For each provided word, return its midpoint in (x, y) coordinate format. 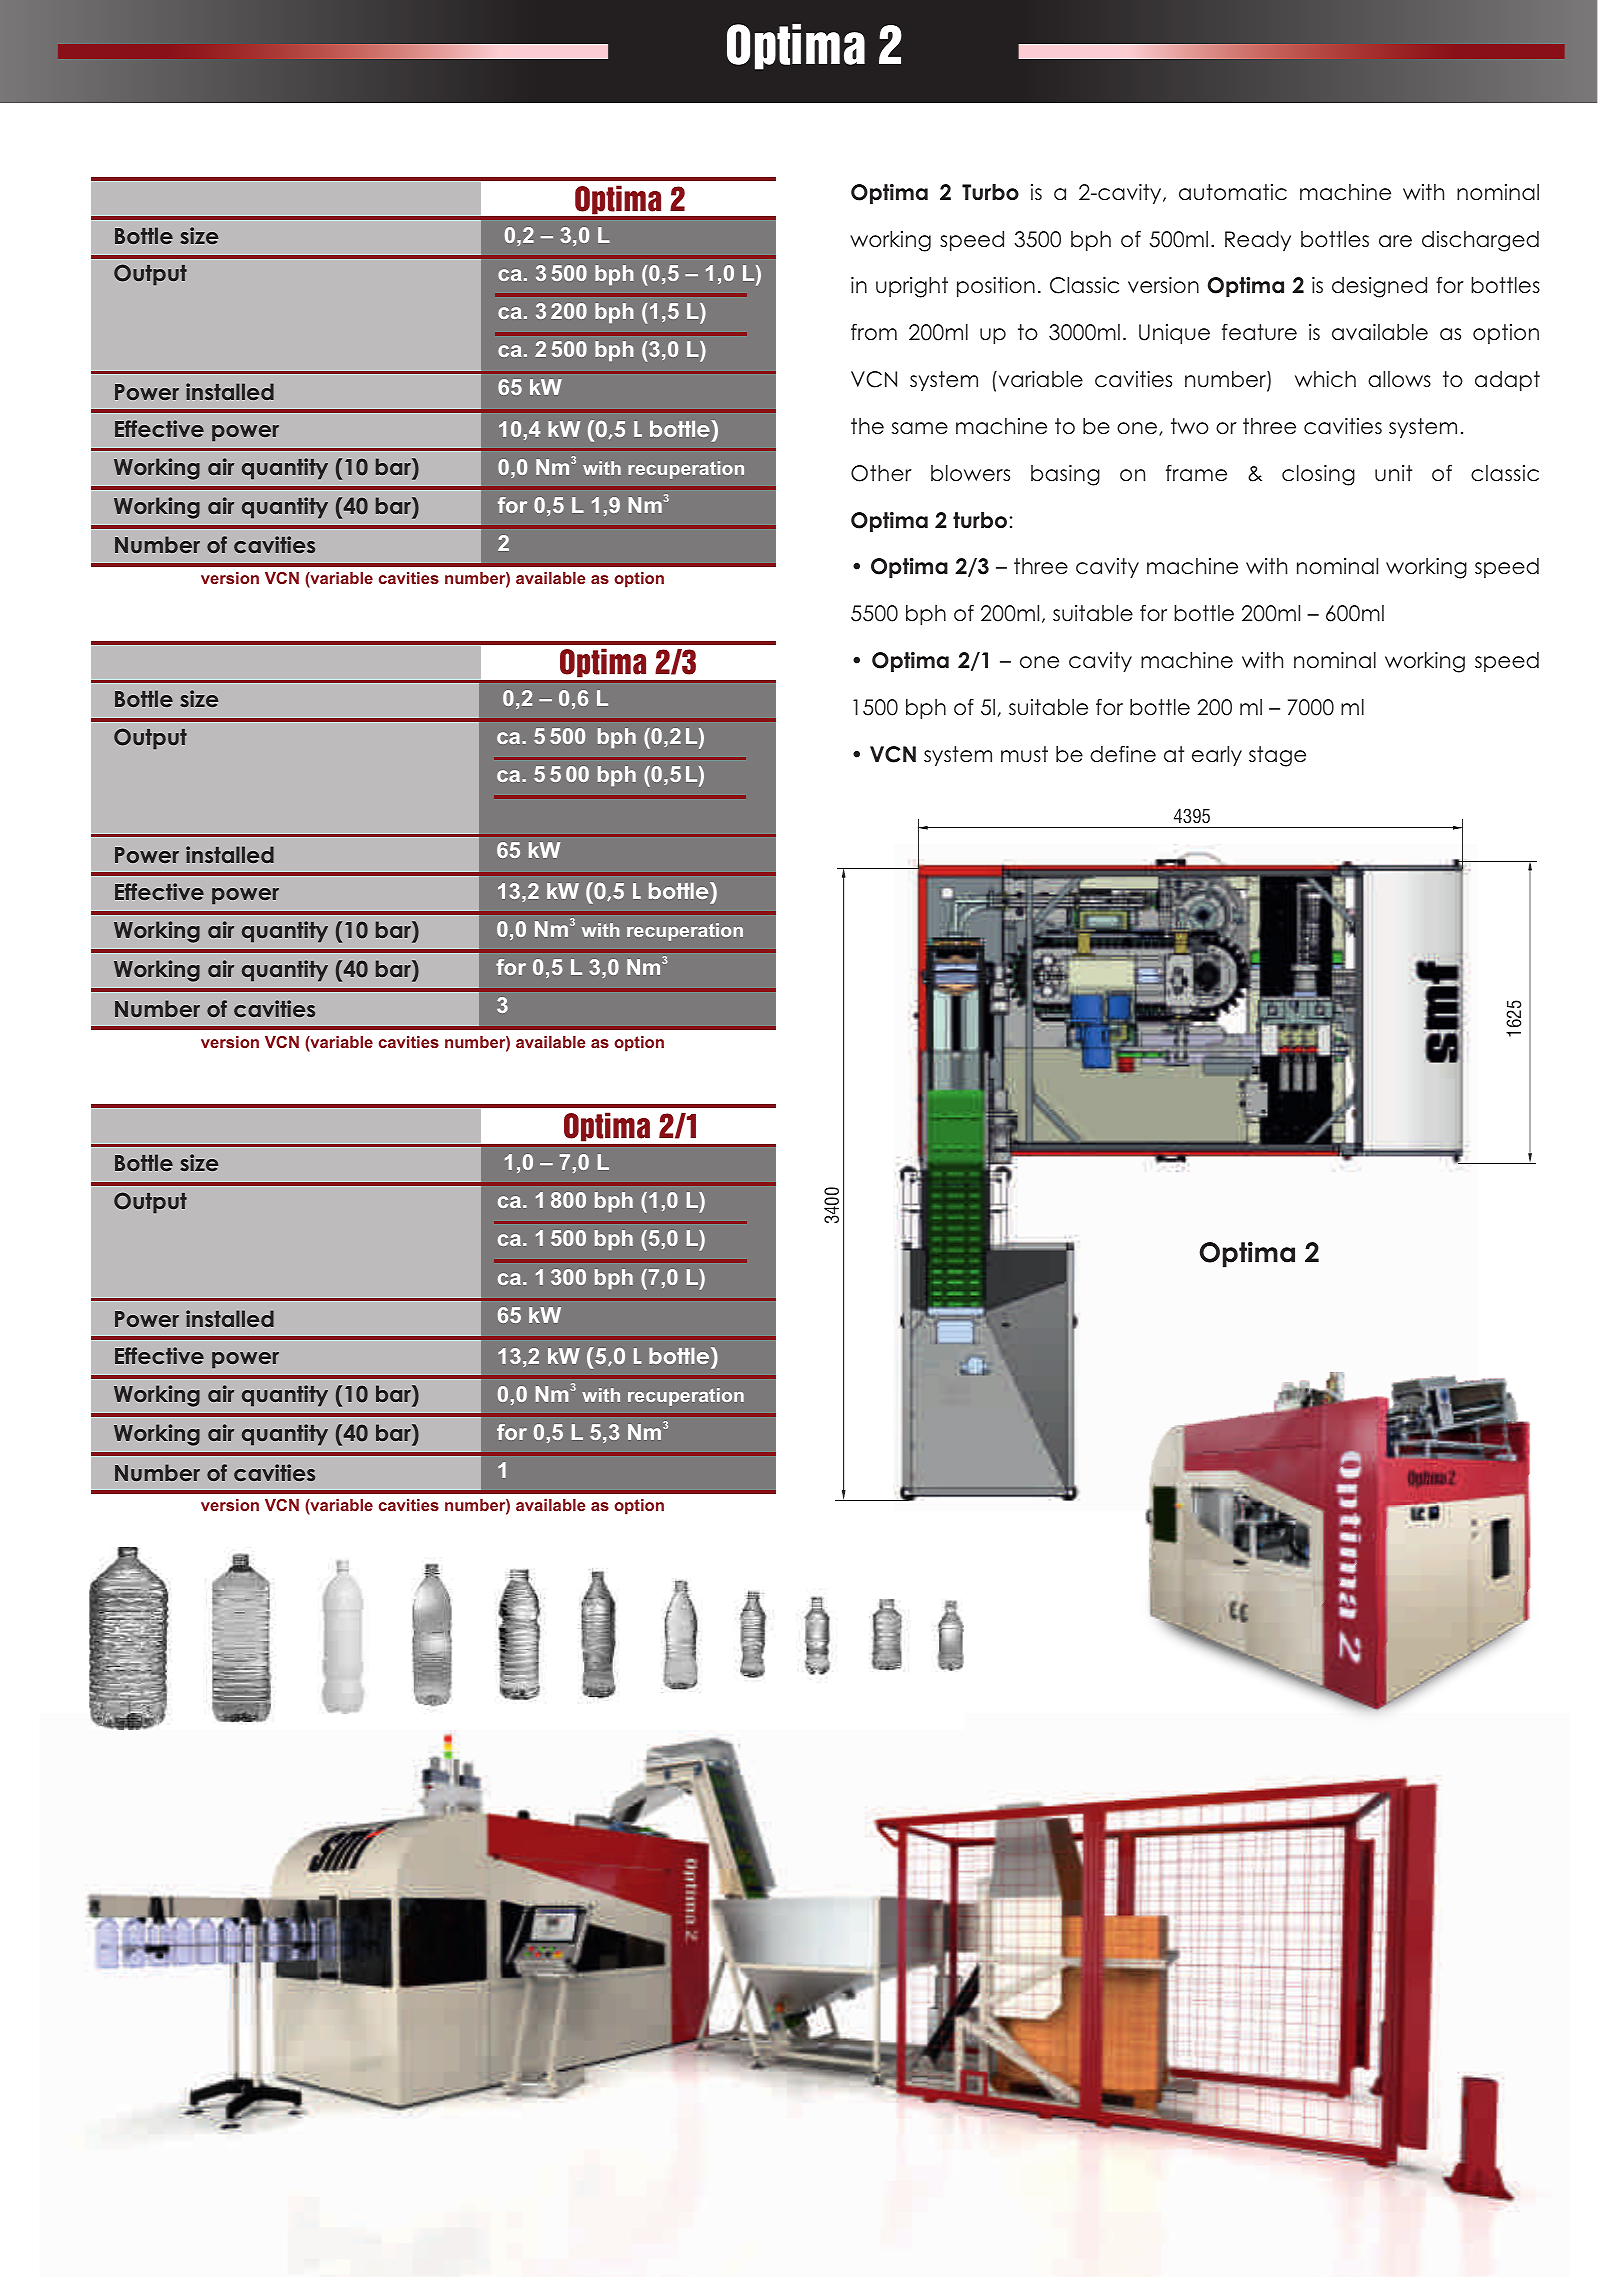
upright (912, 287)
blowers (970, 473)
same (920, 428)
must (1024, 754)
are (1395, 241)
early (1217, 756)
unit (1393, 473)
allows (1399, 379)
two (1190, 426)
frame (1196, 473)
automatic (1233, 192)
